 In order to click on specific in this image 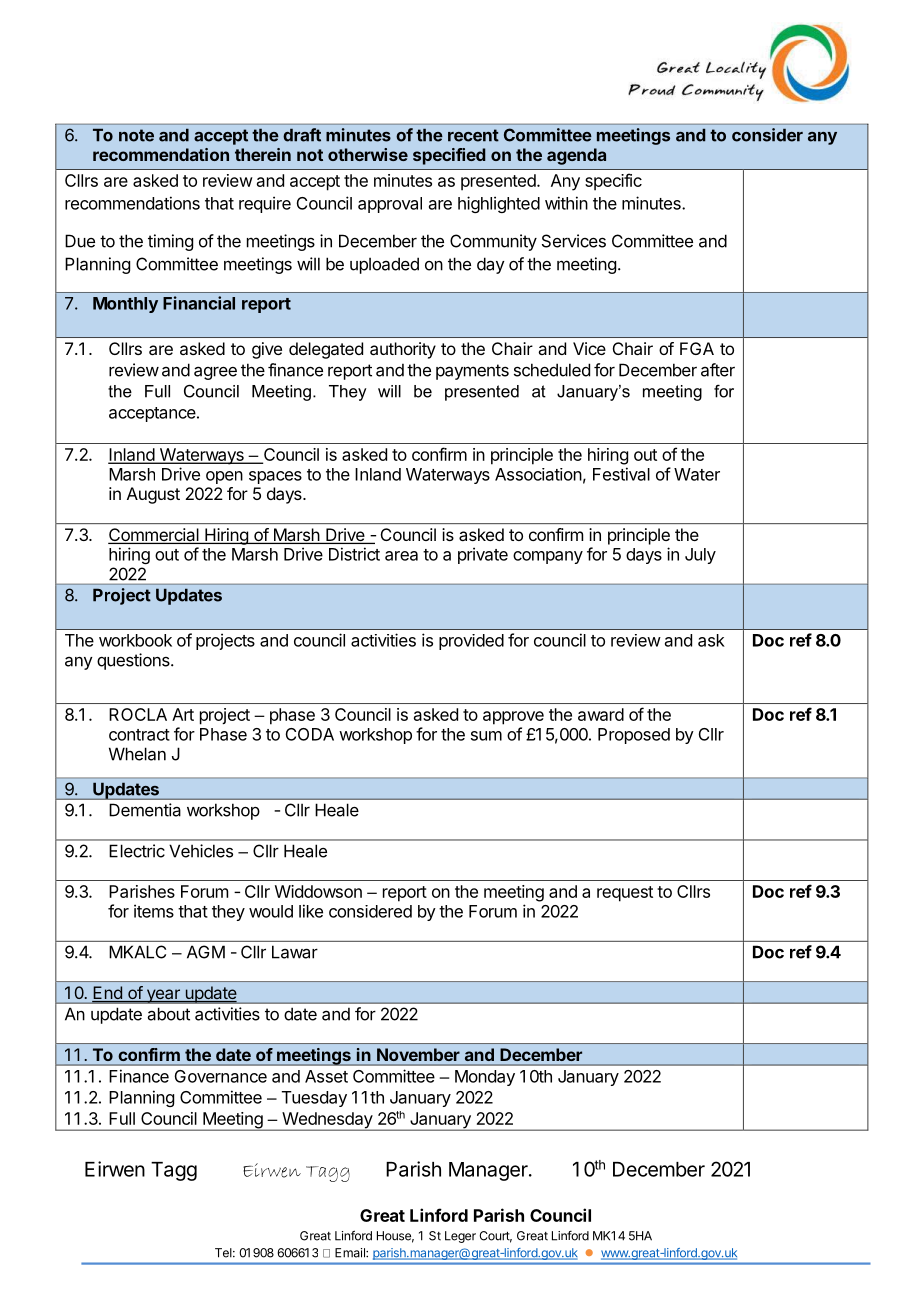, I will do `click(613, 182)`.
